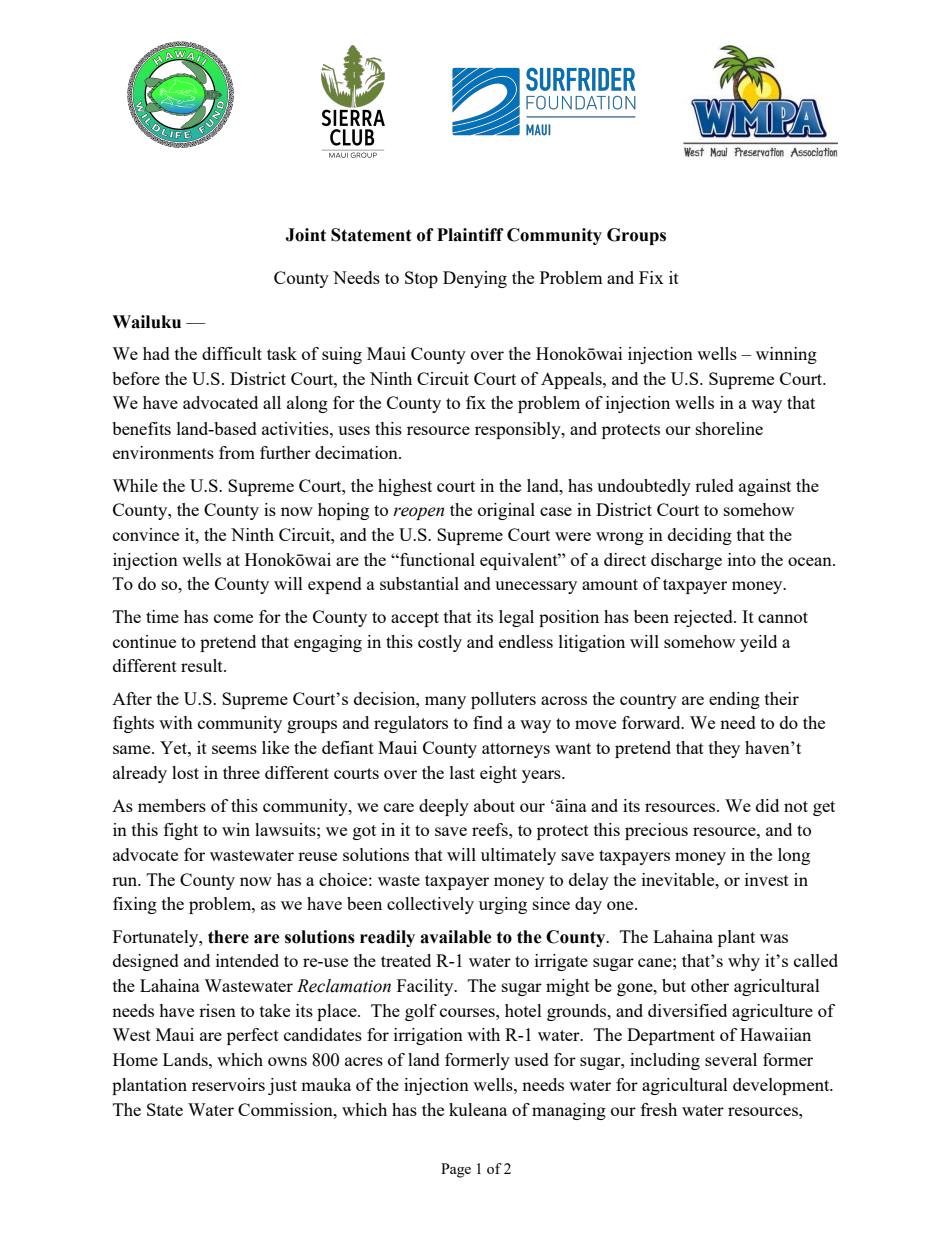  I want to click on available, so click(456, 937).
